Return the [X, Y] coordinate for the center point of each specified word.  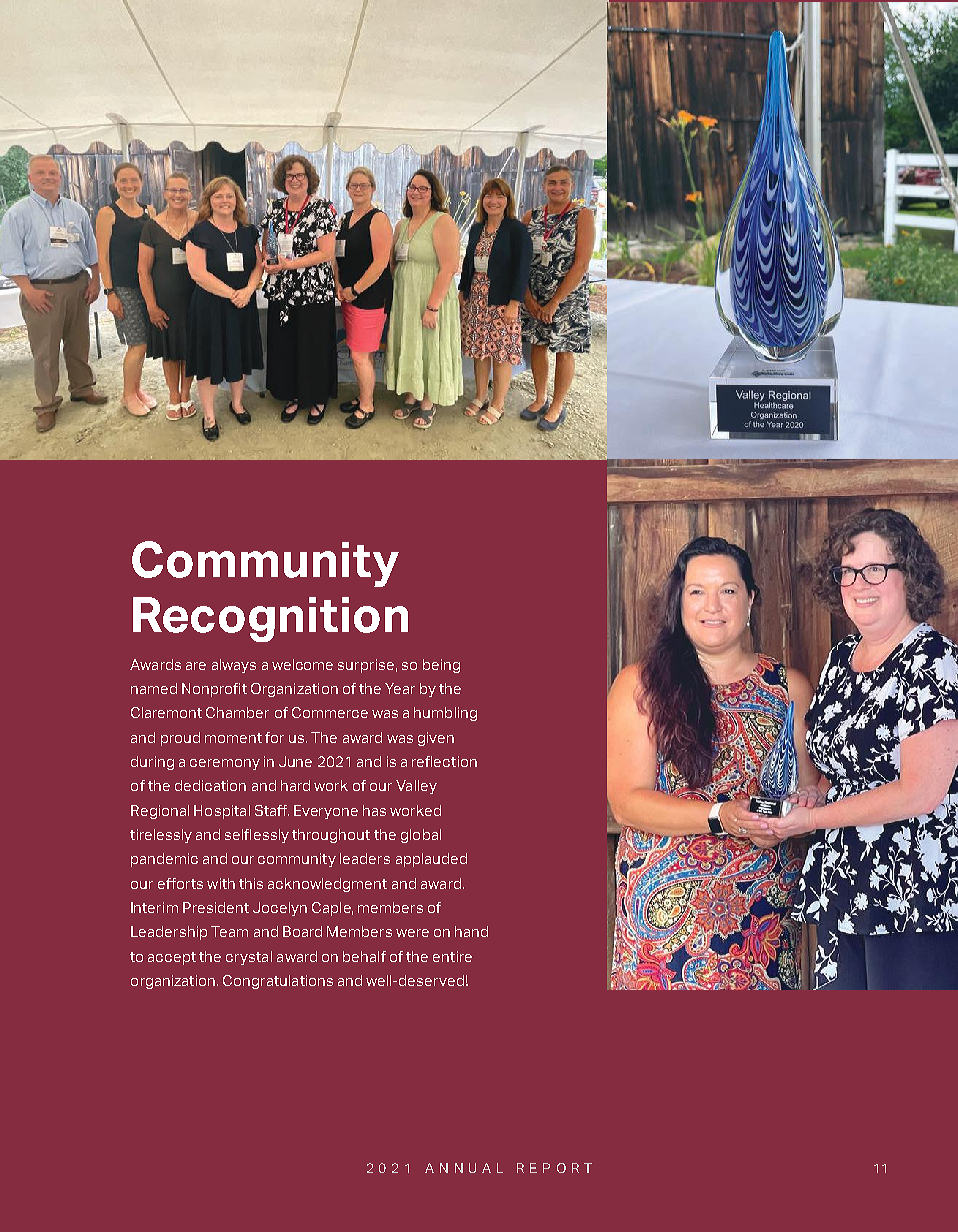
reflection [444, 761]
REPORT [554, 1168]
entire [452, 956]
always [234, 666]
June [295, 761]
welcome [302, 664]
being [441, 666]
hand [471, 931]
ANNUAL [464, 1168]
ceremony [225, 764]
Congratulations [278, 982]
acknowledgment [327, 885]
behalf [364, 956]
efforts [180, 883]
